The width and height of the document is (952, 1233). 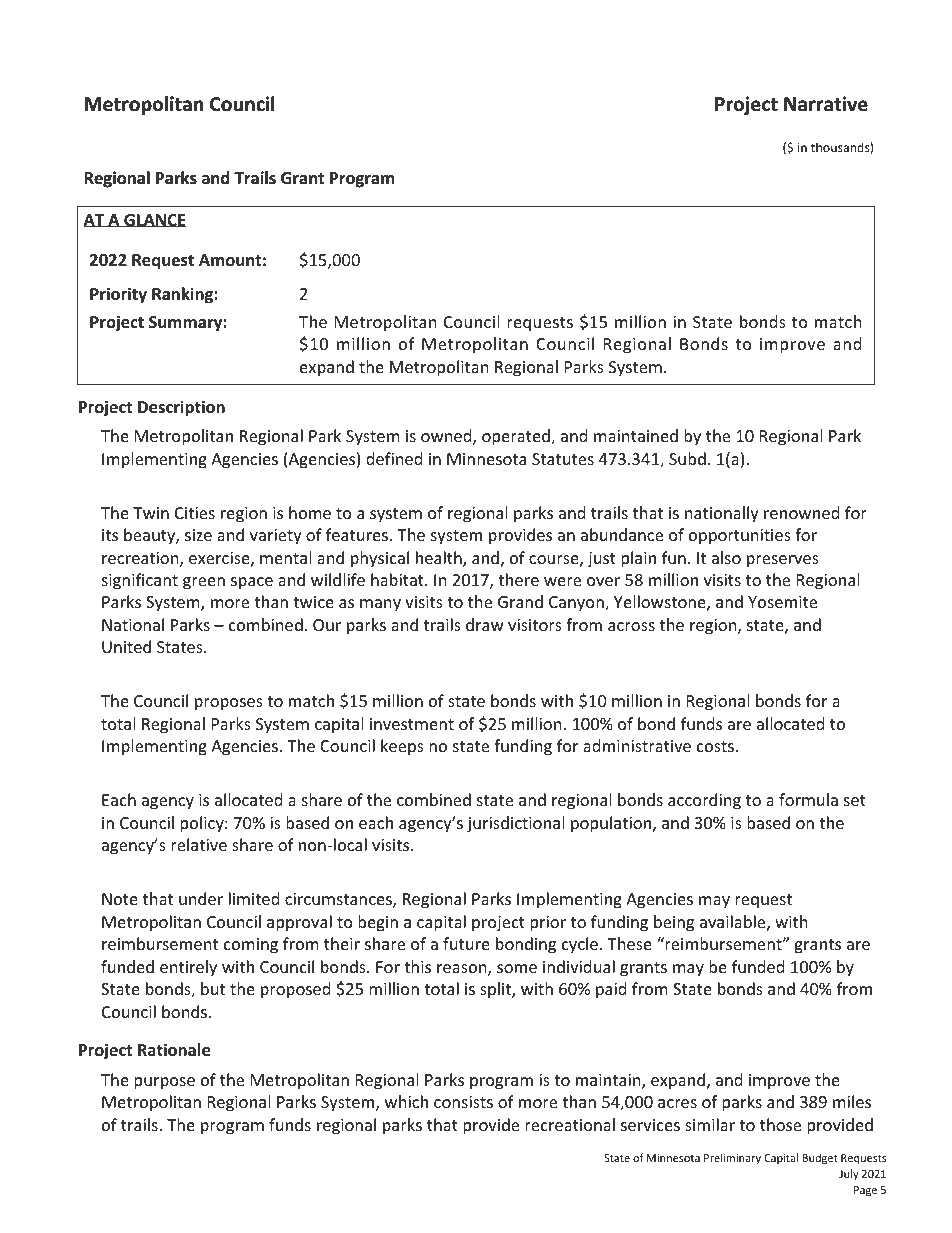 I want to click on Narrative, so click(x=826, y=104).
